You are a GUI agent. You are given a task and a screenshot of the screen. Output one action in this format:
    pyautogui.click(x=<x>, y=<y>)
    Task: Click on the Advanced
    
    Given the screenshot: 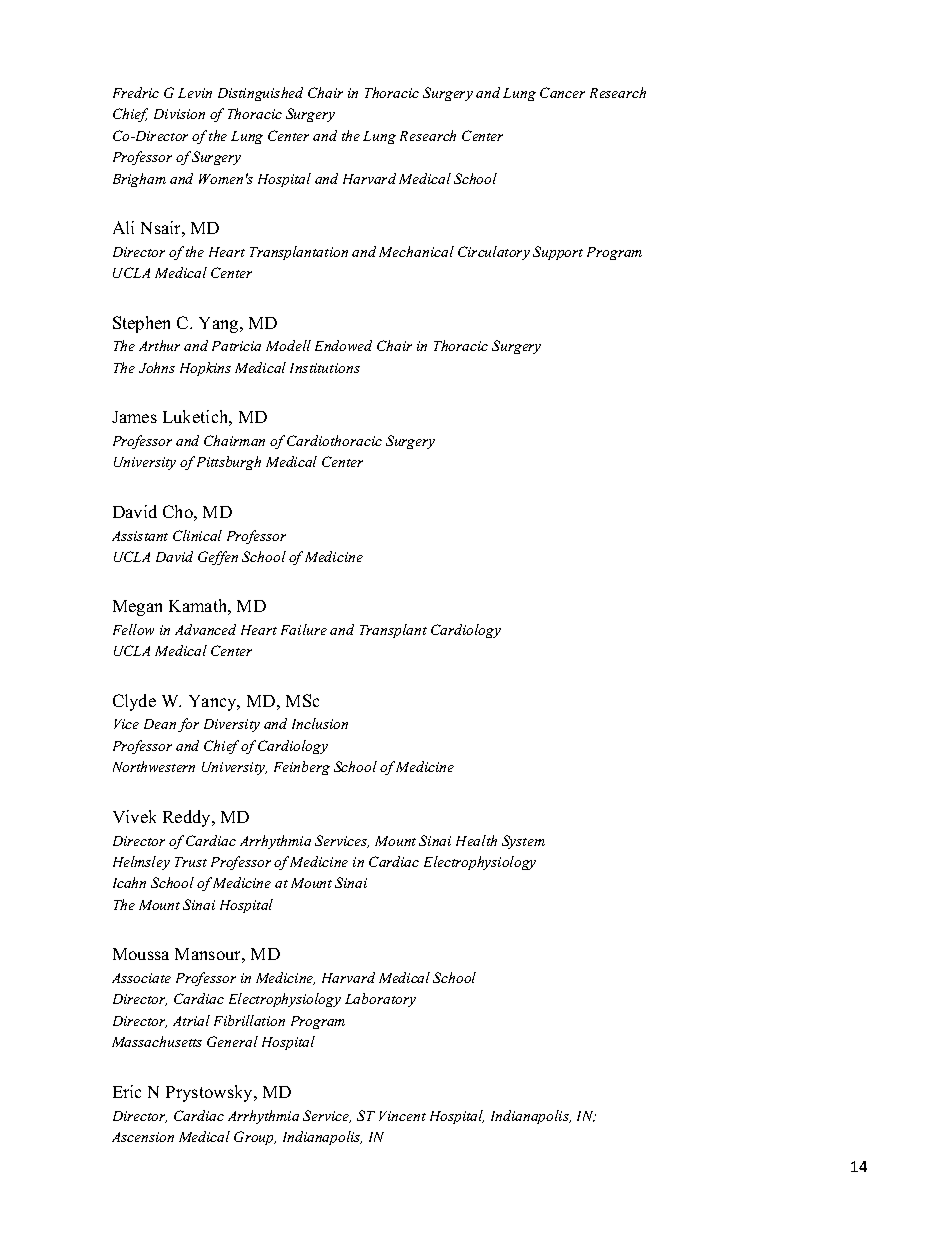 What is the action you would take?
    pyautogui.click(x=205, y=629)
